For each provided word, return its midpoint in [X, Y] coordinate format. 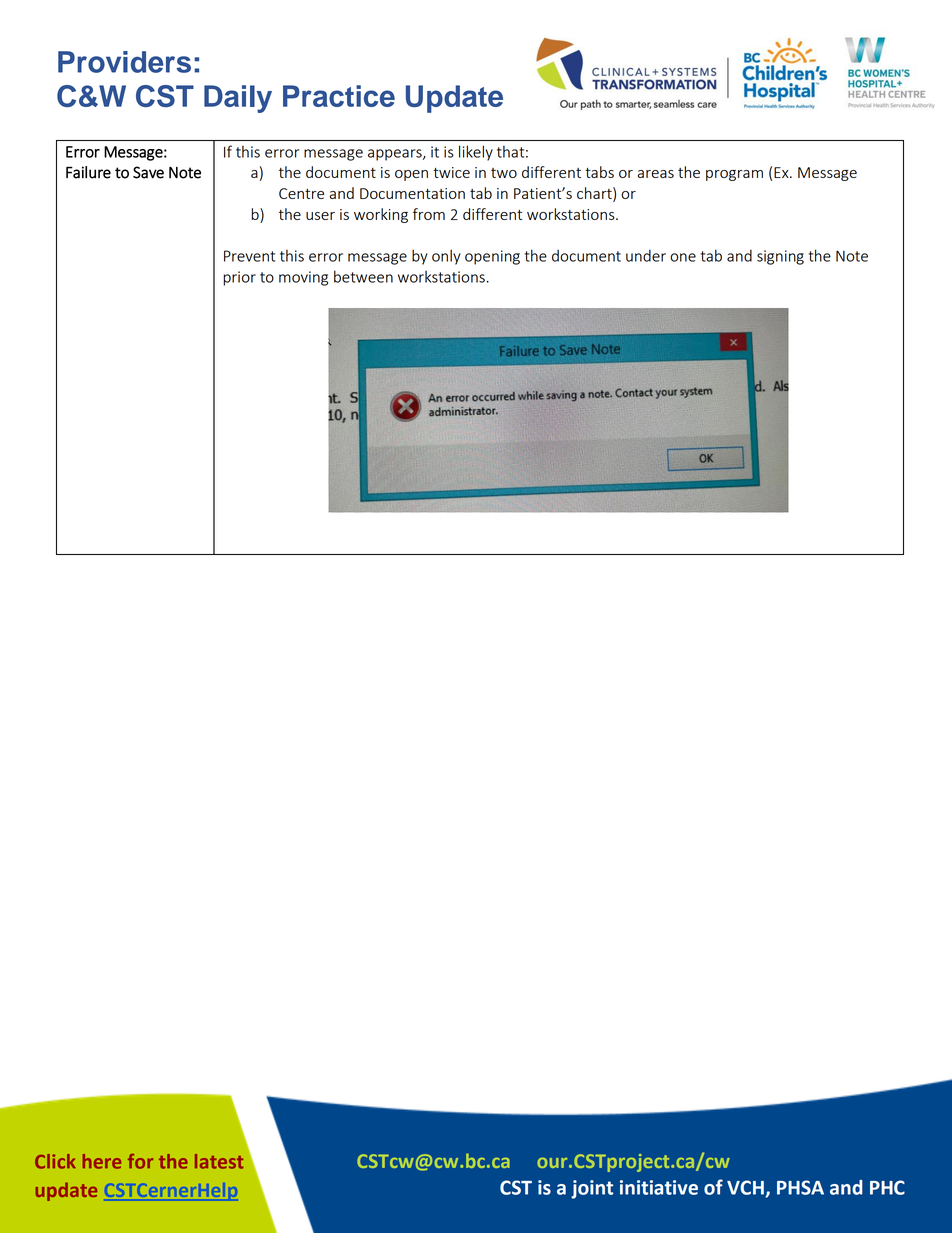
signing [780, 257]
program [734, 175]
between [363, 276]
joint [592, 1189]
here [102, 1161]
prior [239, 278]
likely [476, 153]
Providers [124, 62]
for [140, 1161]
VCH [746, 1188]
